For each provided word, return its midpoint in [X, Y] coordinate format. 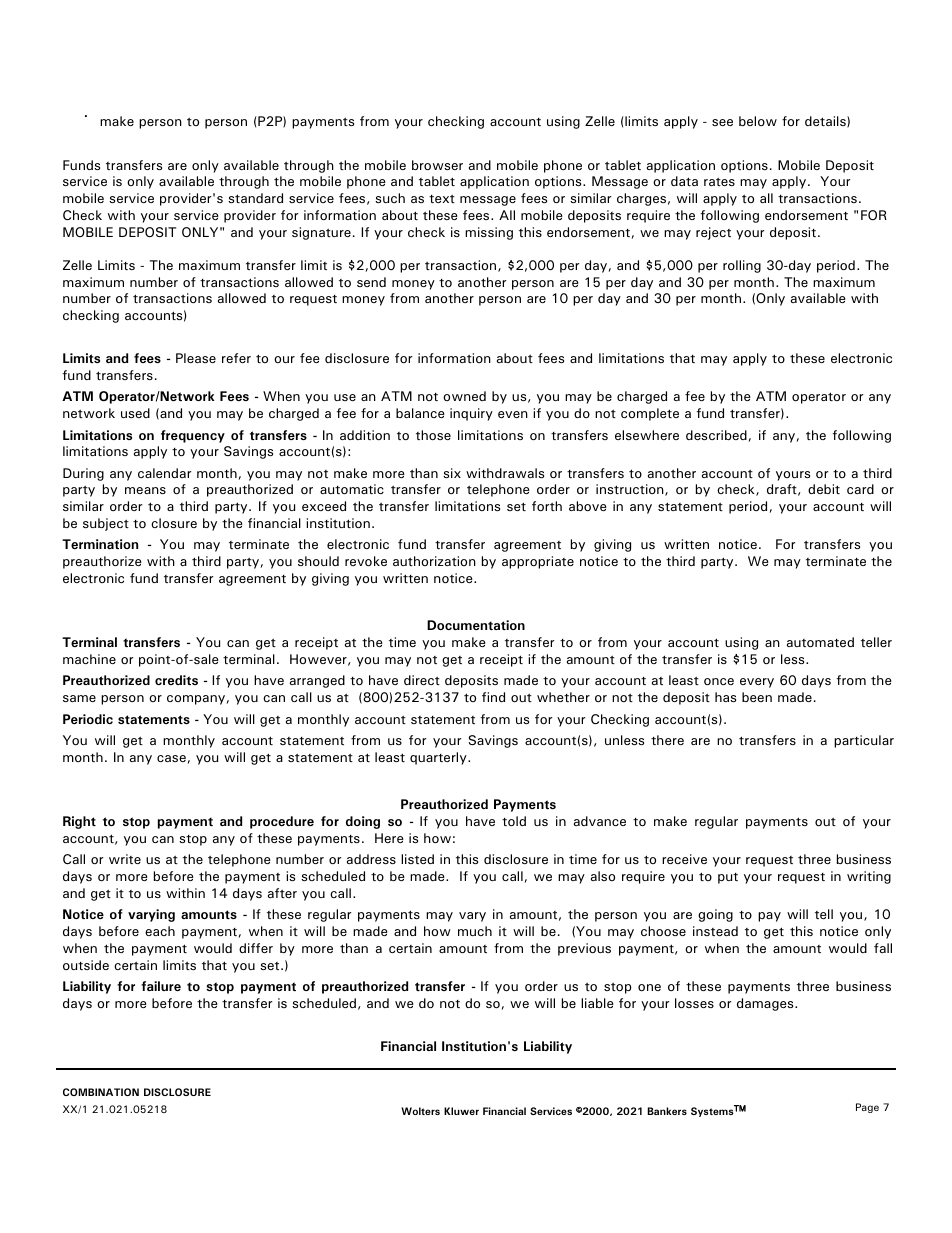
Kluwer [461, 1111]
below [758, 121]
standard [255, 198]
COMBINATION [101, 1092]
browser [437, 165]
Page [867, 1108]
